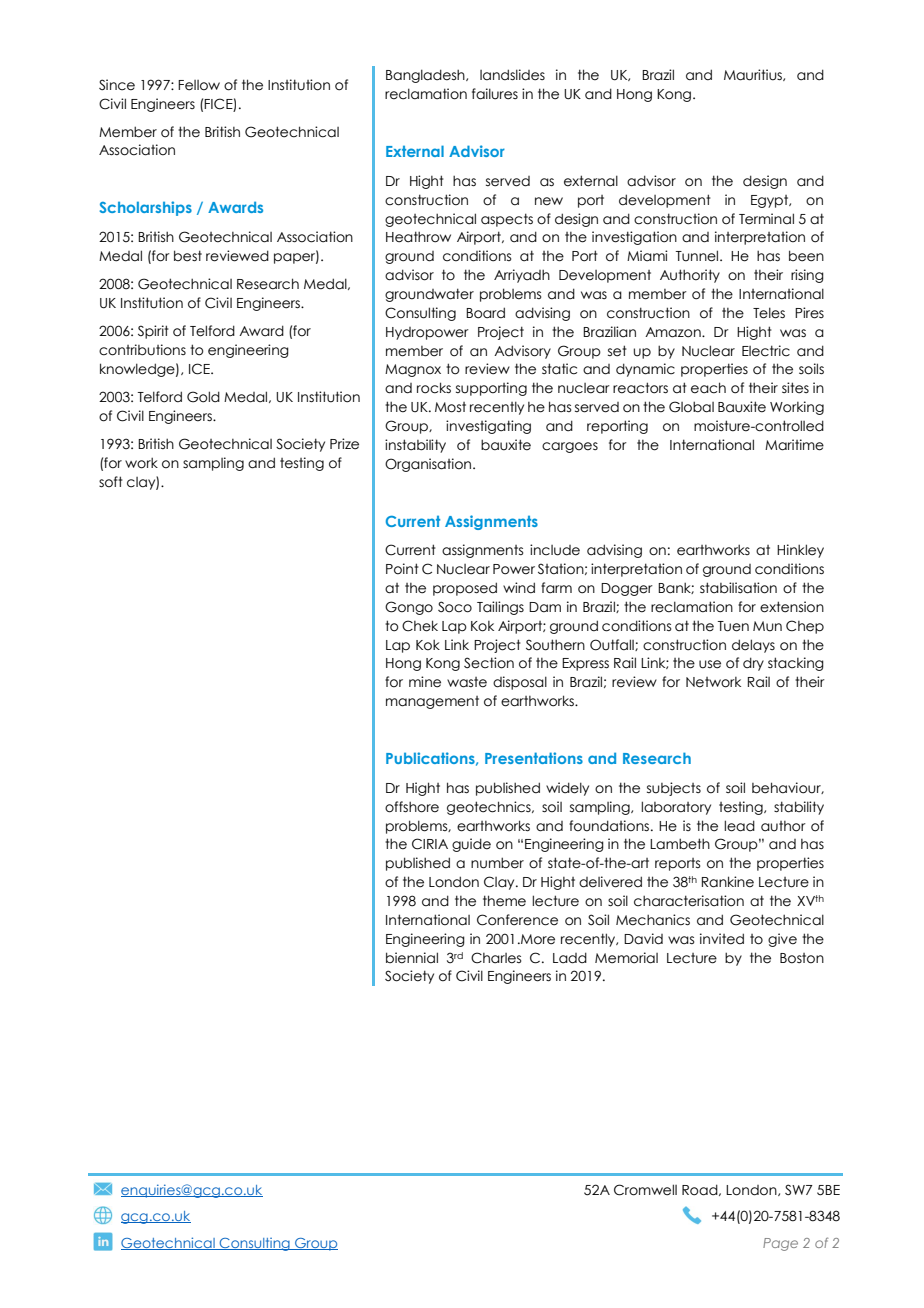 The width and height of the document is (924, 1308). I want to click on Cromwell, so click(645, 1190).
